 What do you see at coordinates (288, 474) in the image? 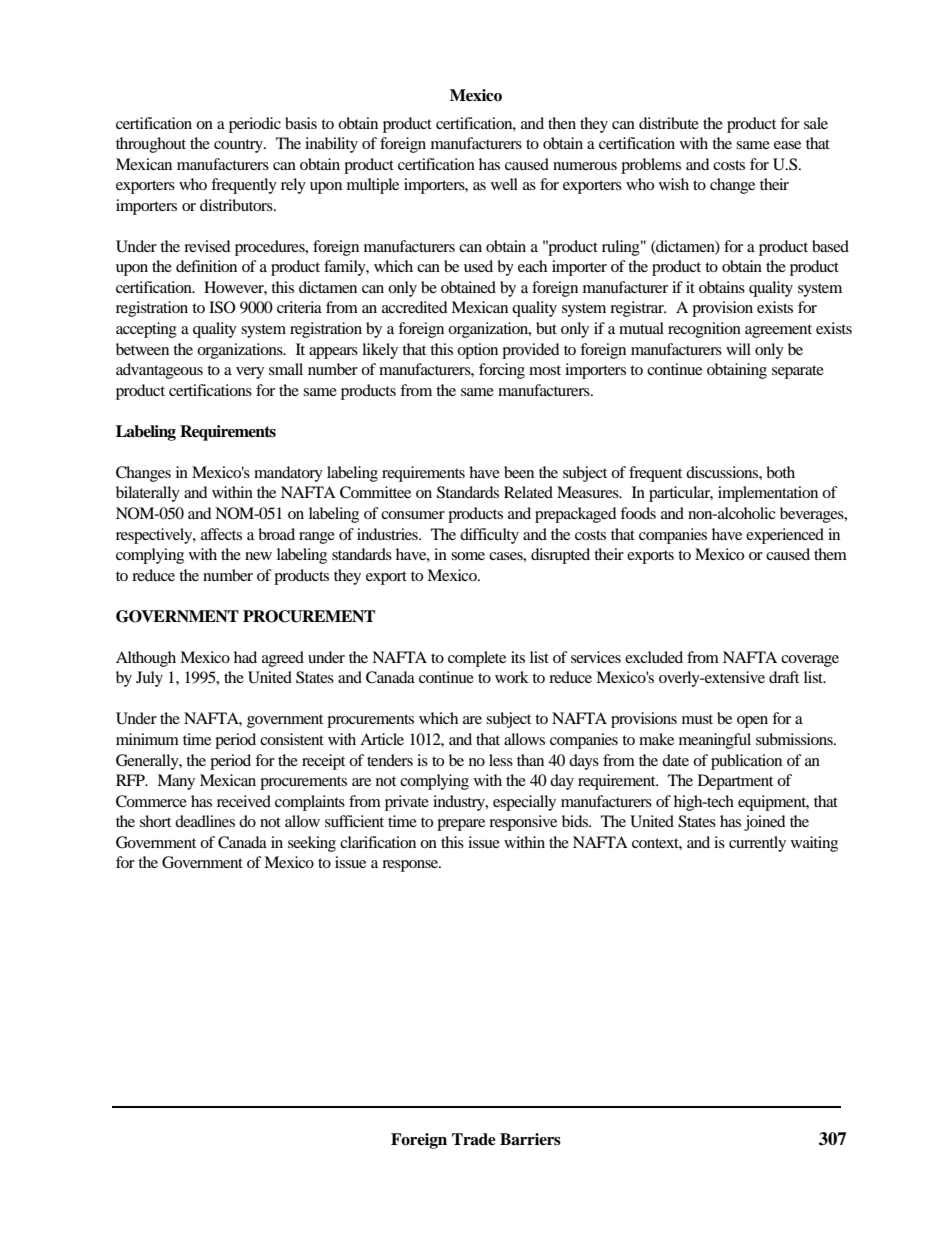
I see `mandatory` at bounding box center [288, 474].
